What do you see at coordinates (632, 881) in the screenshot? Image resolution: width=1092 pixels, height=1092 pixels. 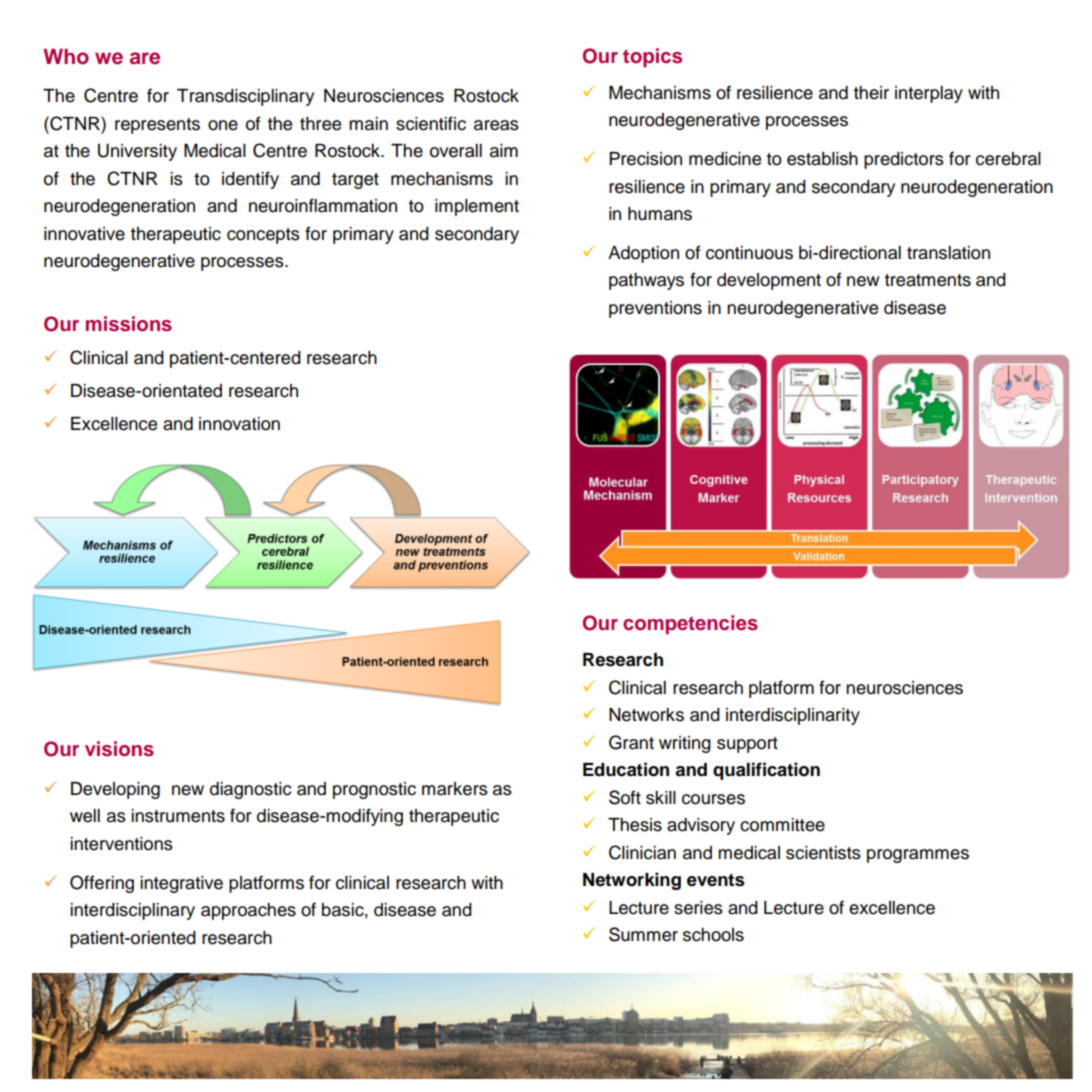 I see `Networking` at bounding box center [632, 881].
